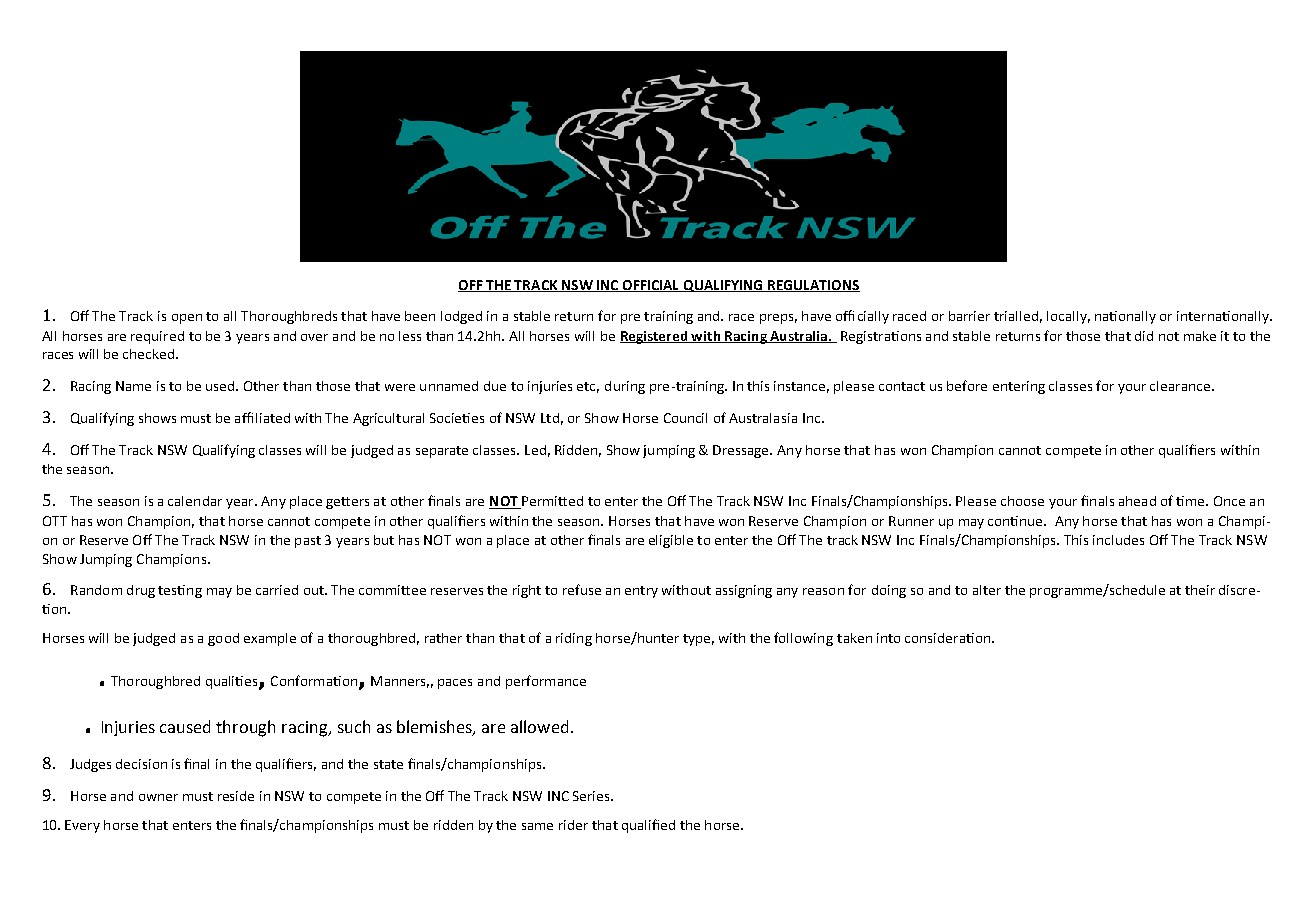  What do you see at coordinates (655, 337) in the page?
I see `Registered` at bounding box center [655, 337].
